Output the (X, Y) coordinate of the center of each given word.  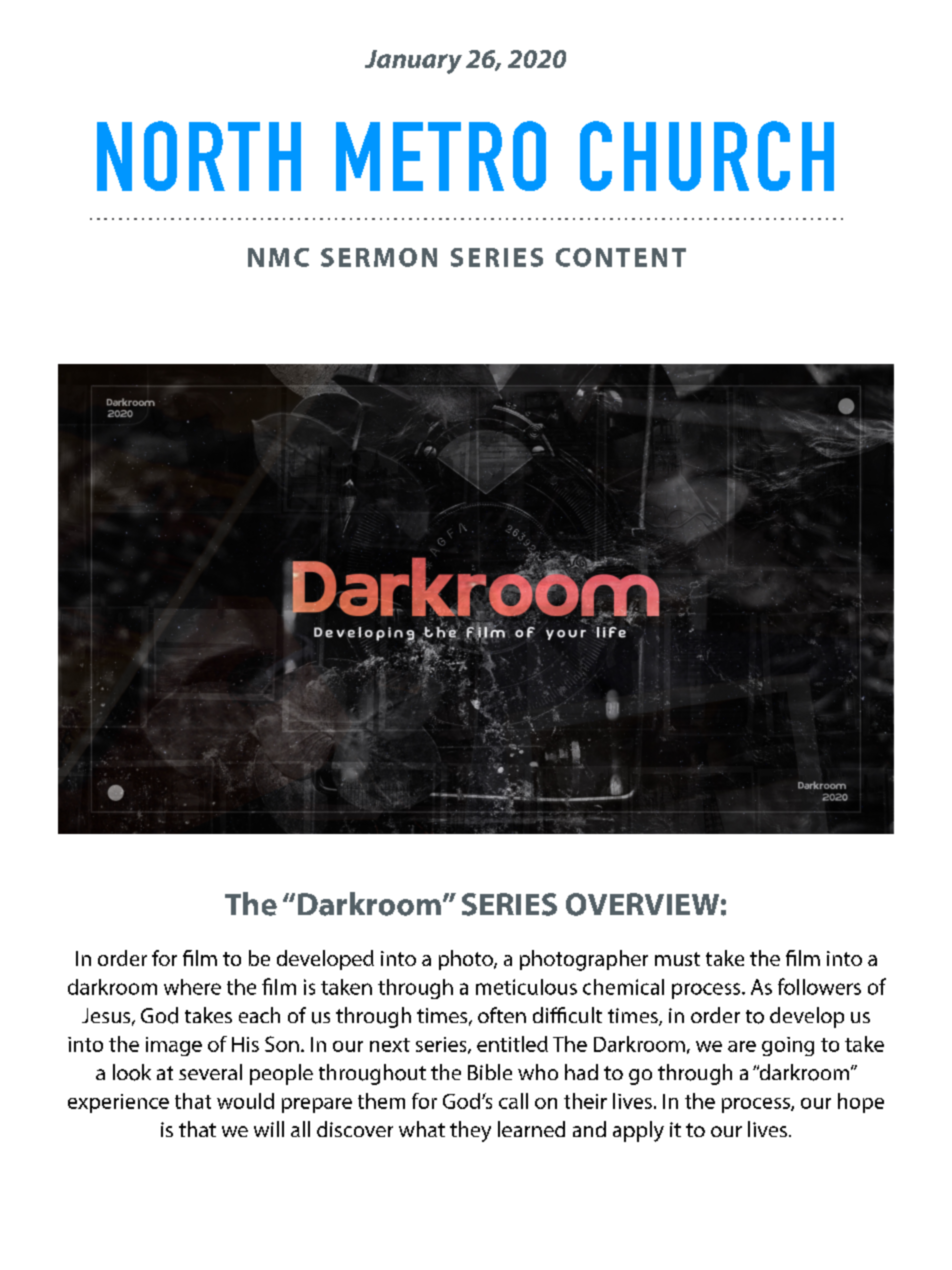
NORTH (199, 156)
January (413, 62)
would (245, 1101)
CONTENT (621, 257)
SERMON (379, 257)
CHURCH (707, 156)
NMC (278, 257)
